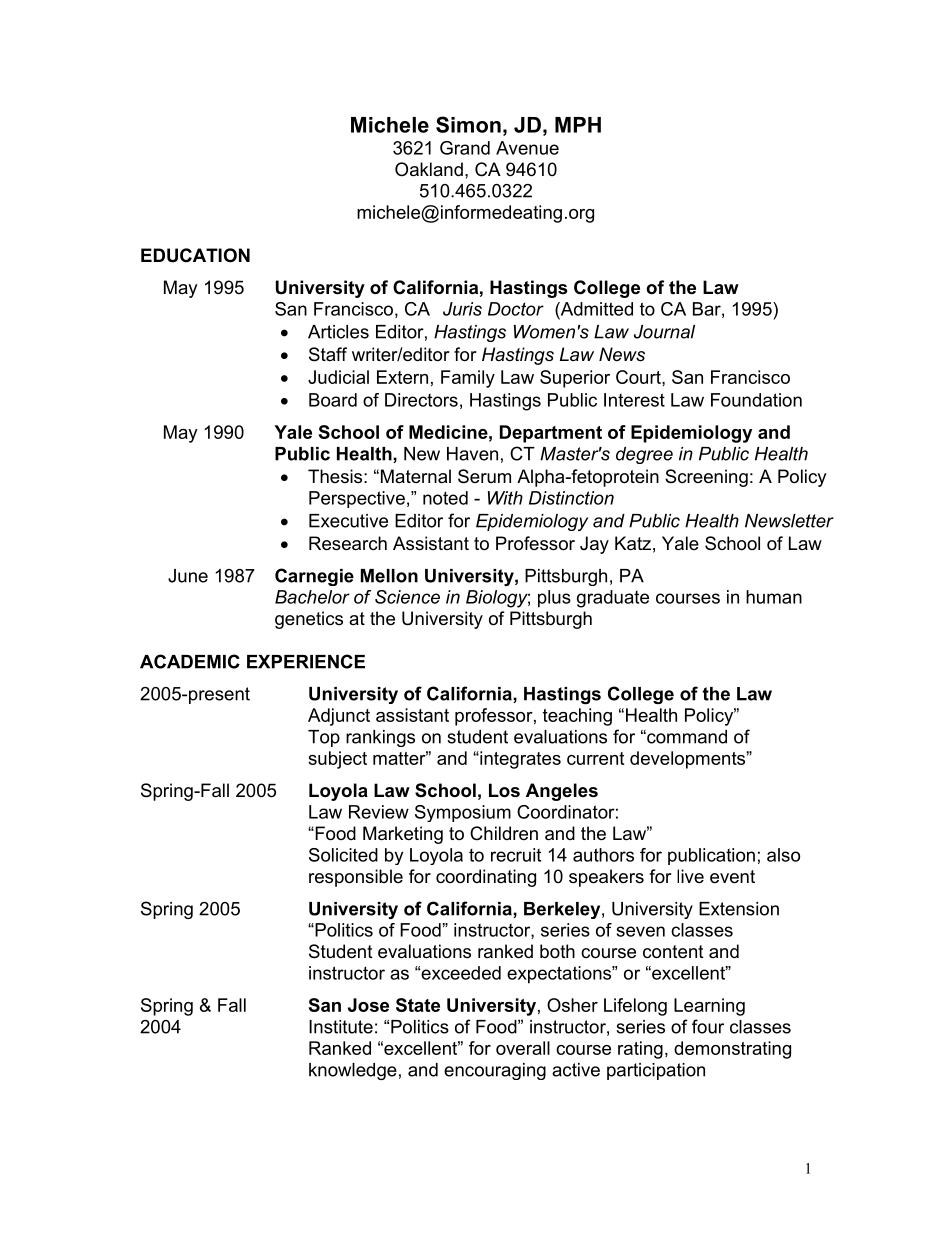 The width and height of the page is (952, 1233). What do you see at coordinates (343, 855) in the page?
I see `Solicited` at bounding box center [343, 855].
